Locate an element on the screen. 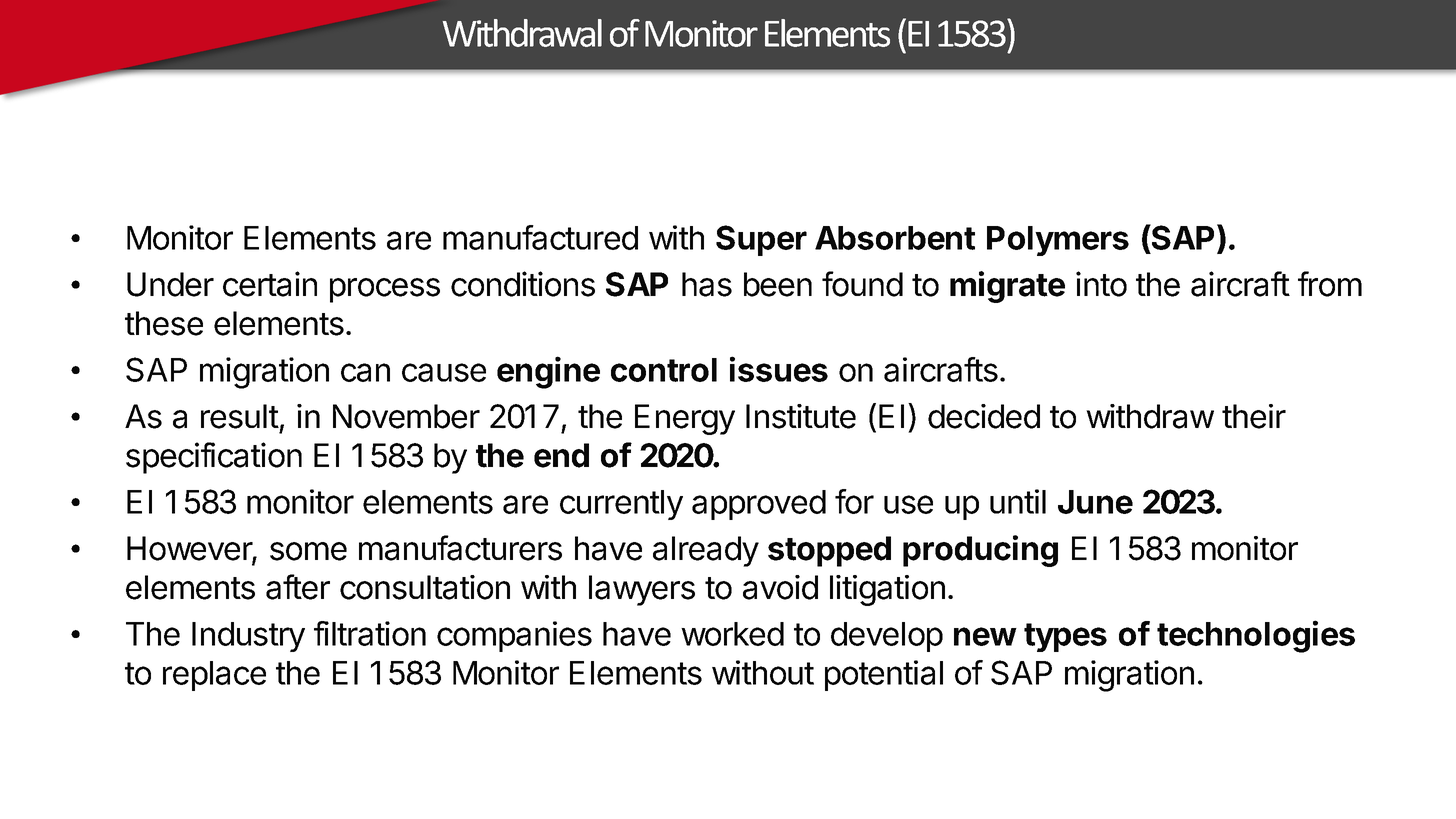 This screenshot has width=1456, height=819. their is located at coordinates (1254, 416).
